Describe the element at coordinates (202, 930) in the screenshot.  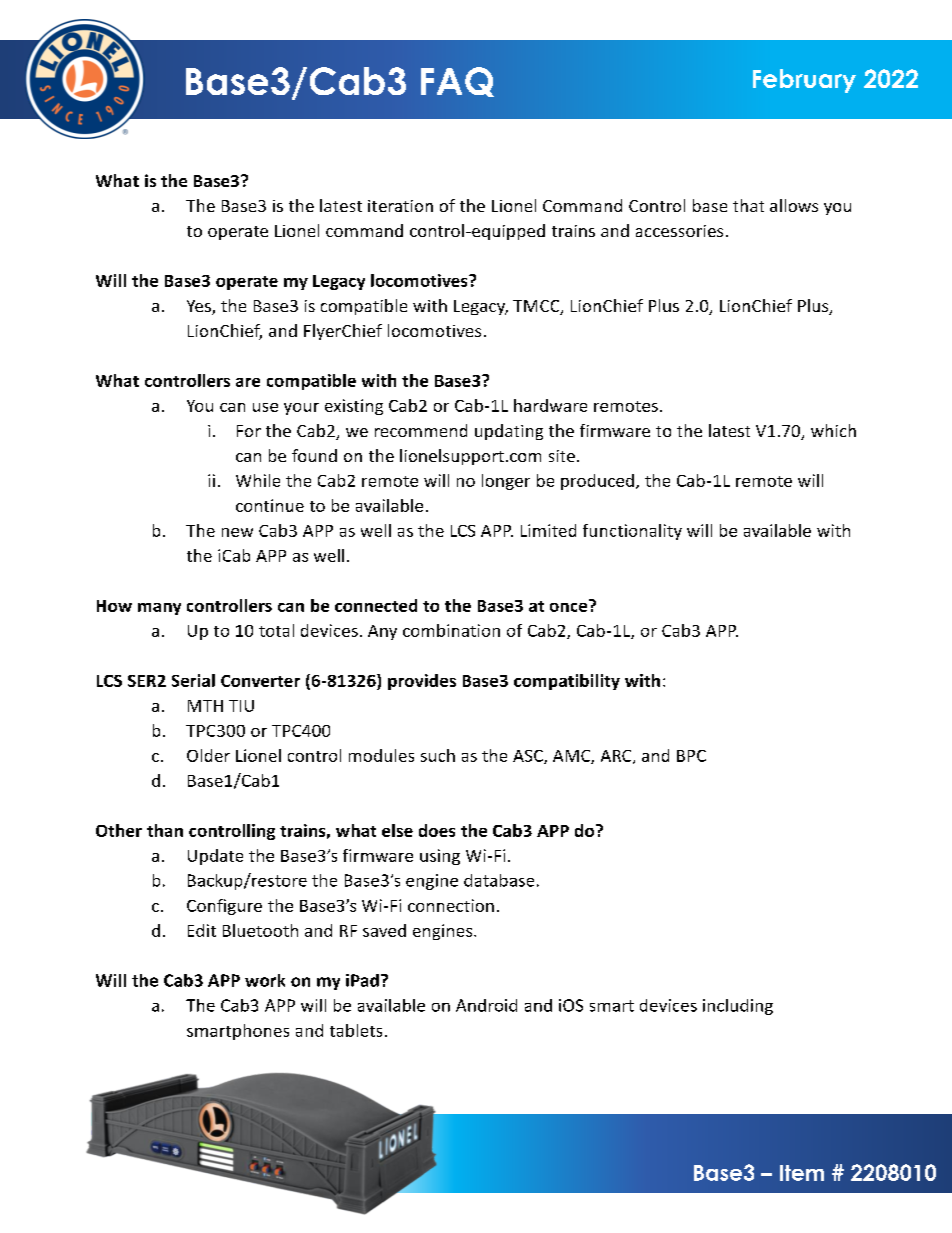
I see `Edit` at that location.
